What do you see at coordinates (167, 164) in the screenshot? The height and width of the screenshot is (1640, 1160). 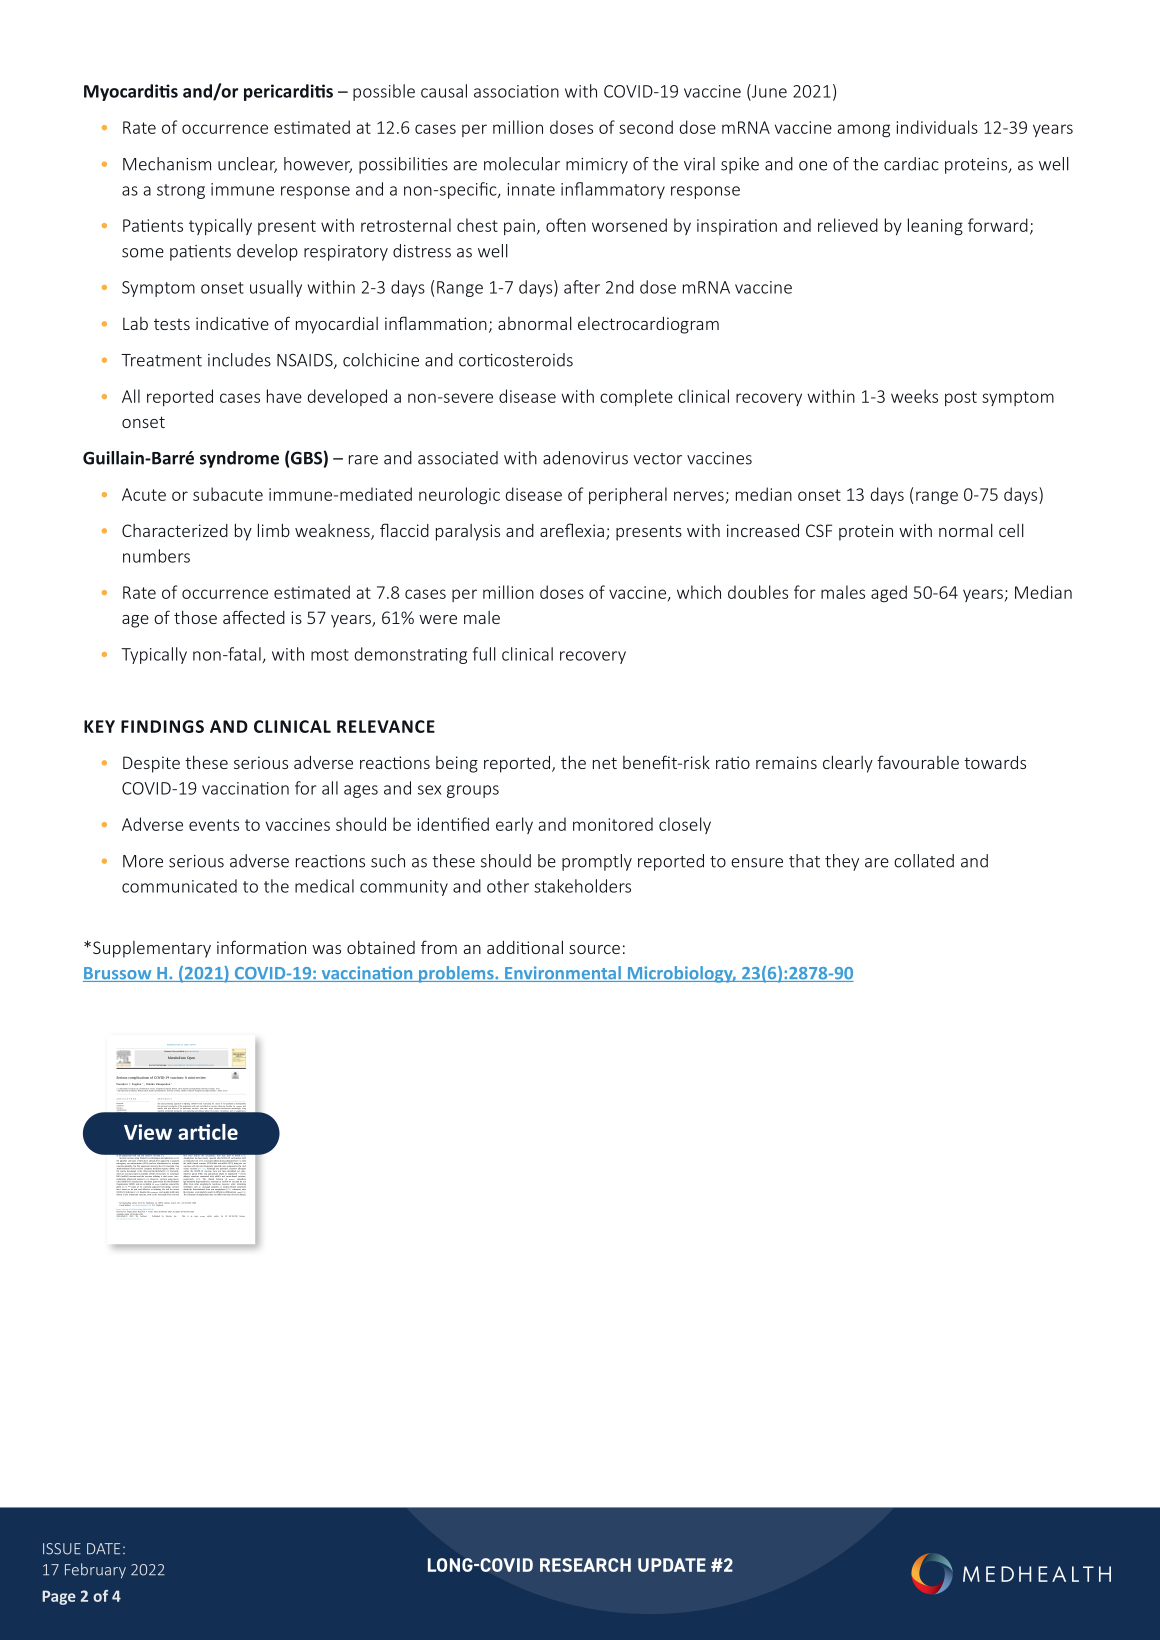 I see `Mechanism` at bounding box center [167, 164].
